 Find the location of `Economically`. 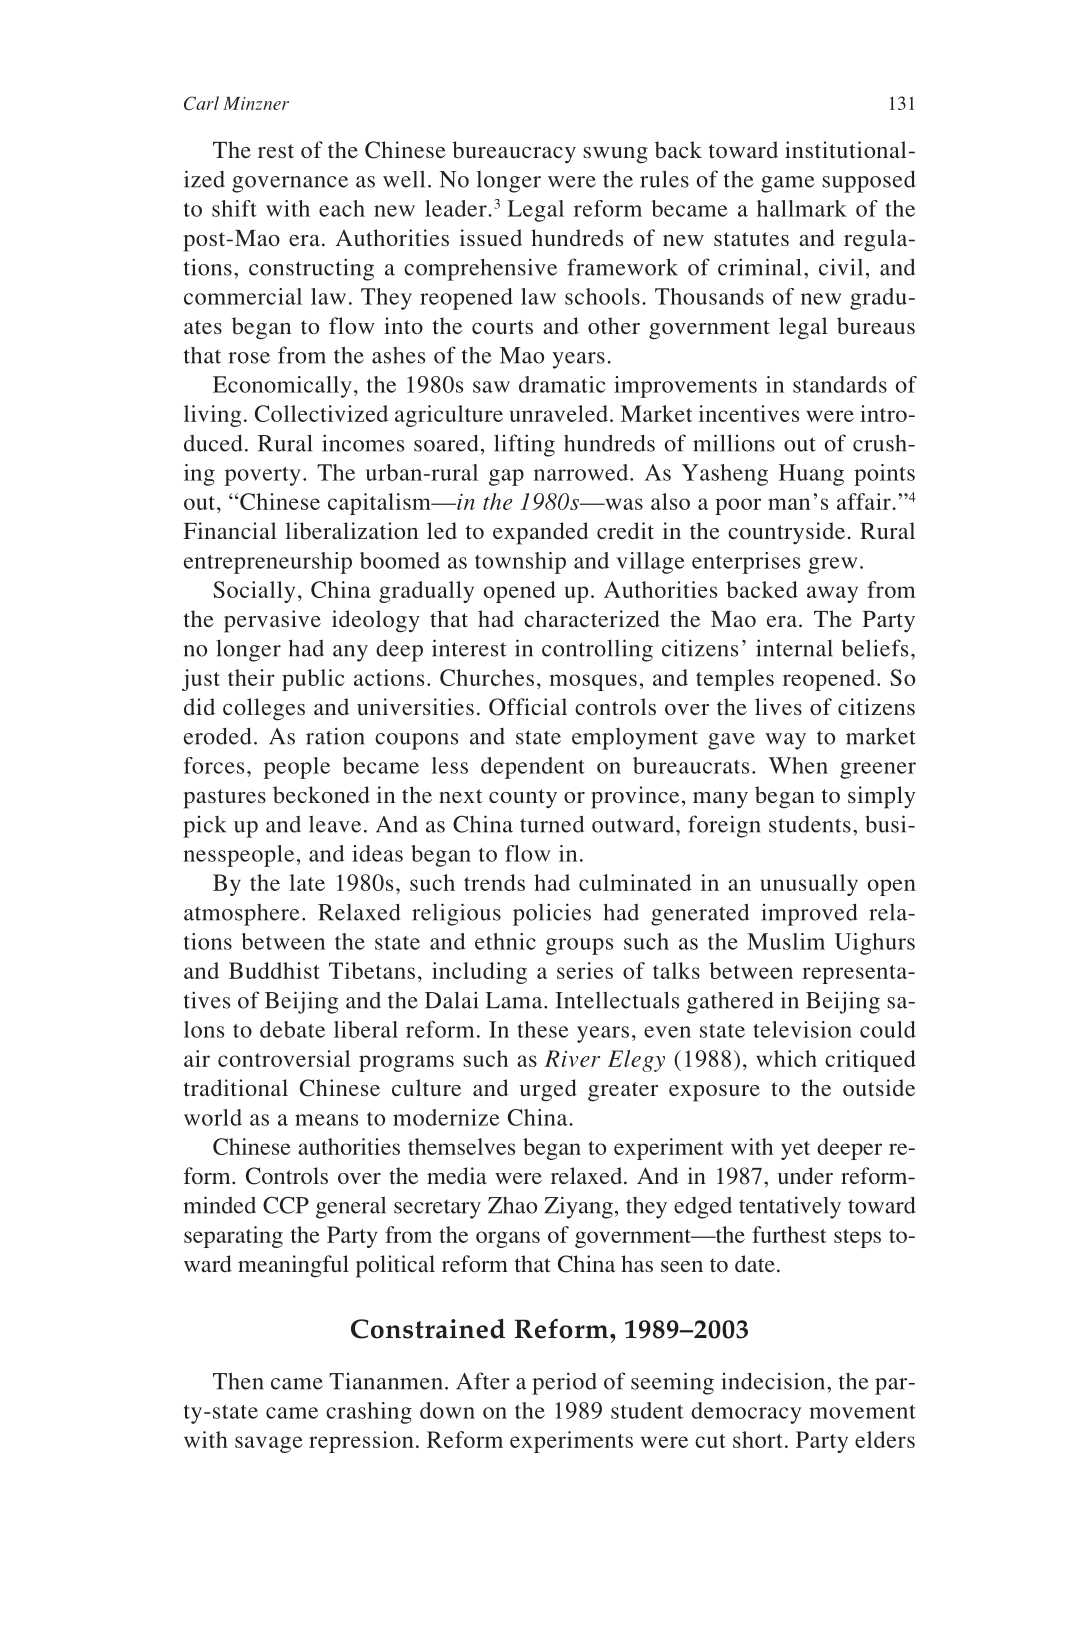

Economically is located at coordinates (282, 387).
